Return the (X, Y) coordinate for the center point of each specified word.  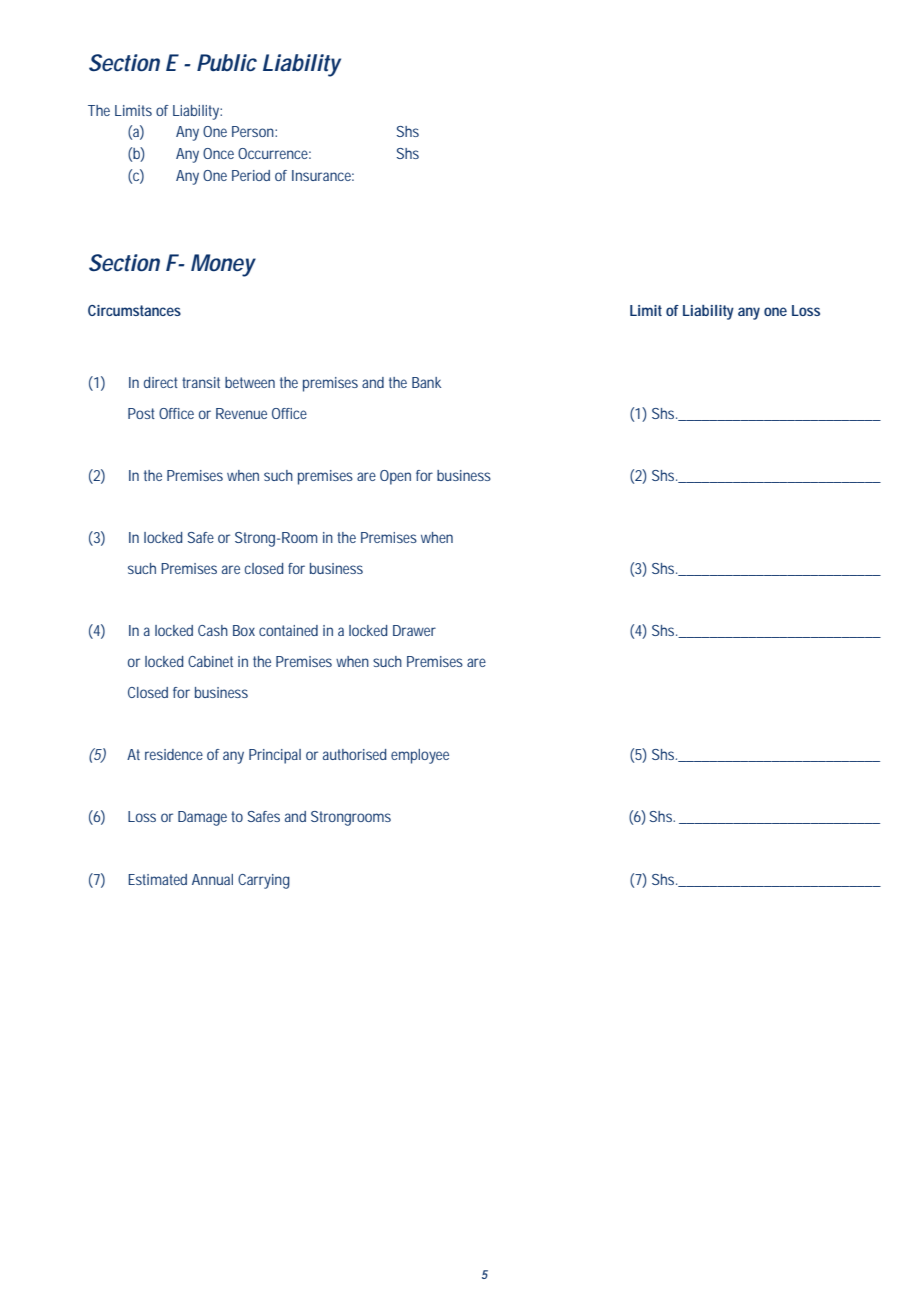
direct (161, 382)
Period (251, 175)
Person (254, 131)
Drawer (414, 630)
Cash (213, 630)
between (250, 382)
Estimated (157, 879)
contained (288, 630)
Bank (426, 382)
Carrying (264, 881)
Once (218, 153)
